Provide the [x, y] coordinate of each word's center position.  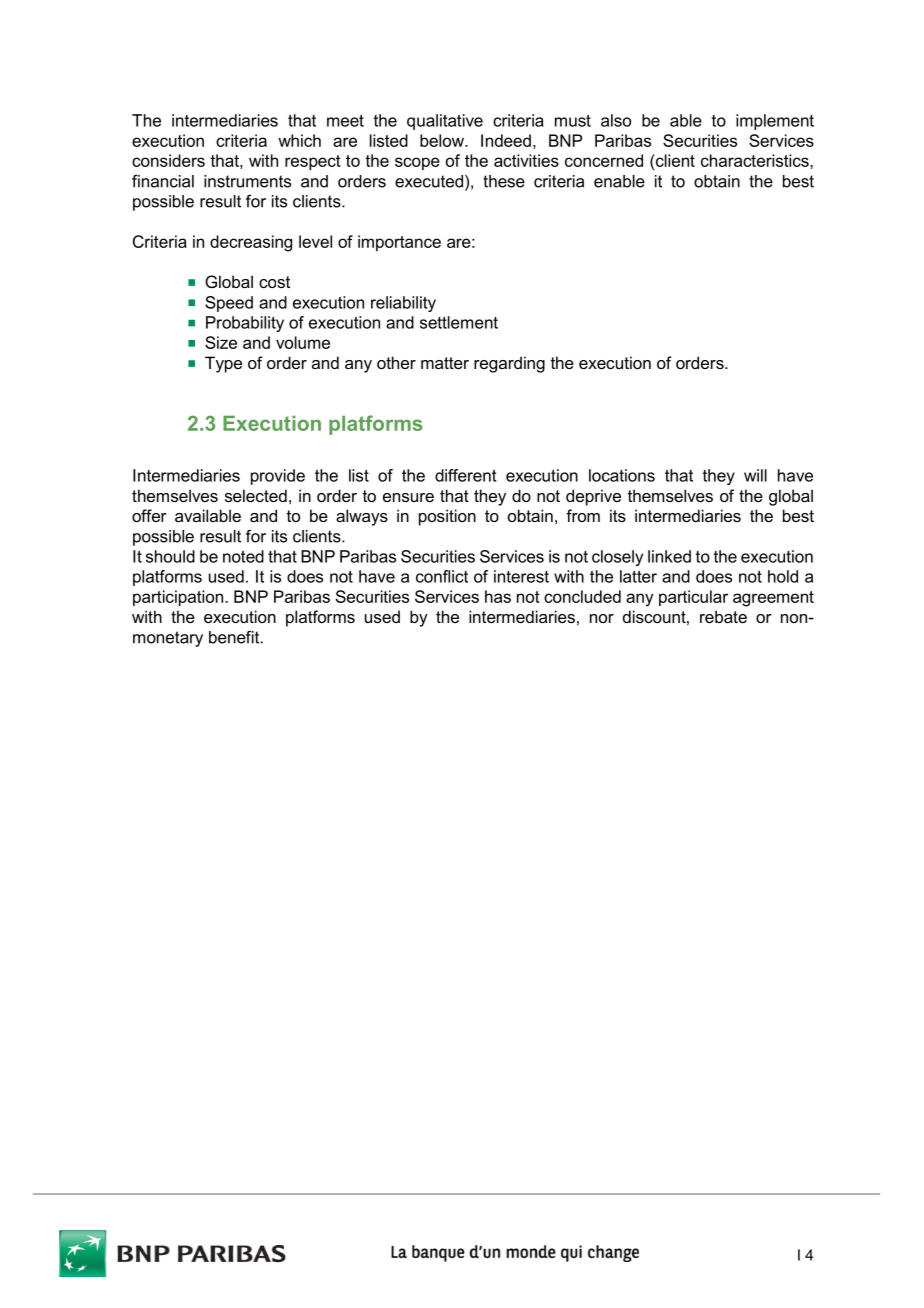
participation [178, 598]
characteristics [756, 160]
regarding [509, 364]
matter [445, 363]
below [443, 140]
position [447, 517]
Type [223, 364]
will [755, 475]
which [299, 140]
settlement [459, 322]
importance [399, 243]
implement [775, 122]
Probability [245, 324]
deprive [593, 497]
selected [256, 495]
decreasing [251, 243]
